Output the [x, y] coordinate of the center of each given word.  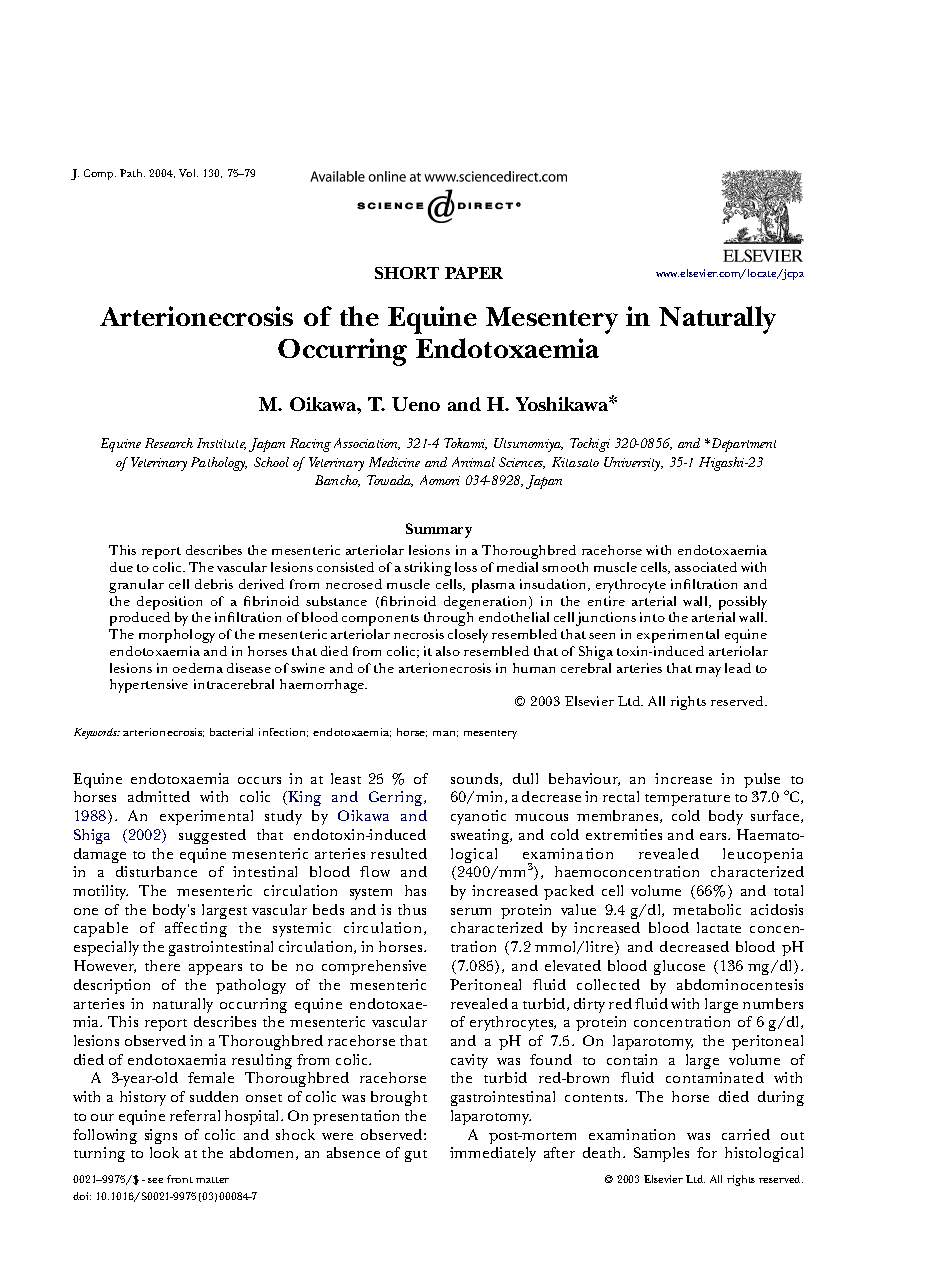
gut [416, 1156]
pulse [762, 780]
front [180, 1179]
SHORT [407, 273]
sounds [476, 779]
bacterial [231, 732]
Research [169, 443]
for [707, 1152]
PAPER [474, 273]
